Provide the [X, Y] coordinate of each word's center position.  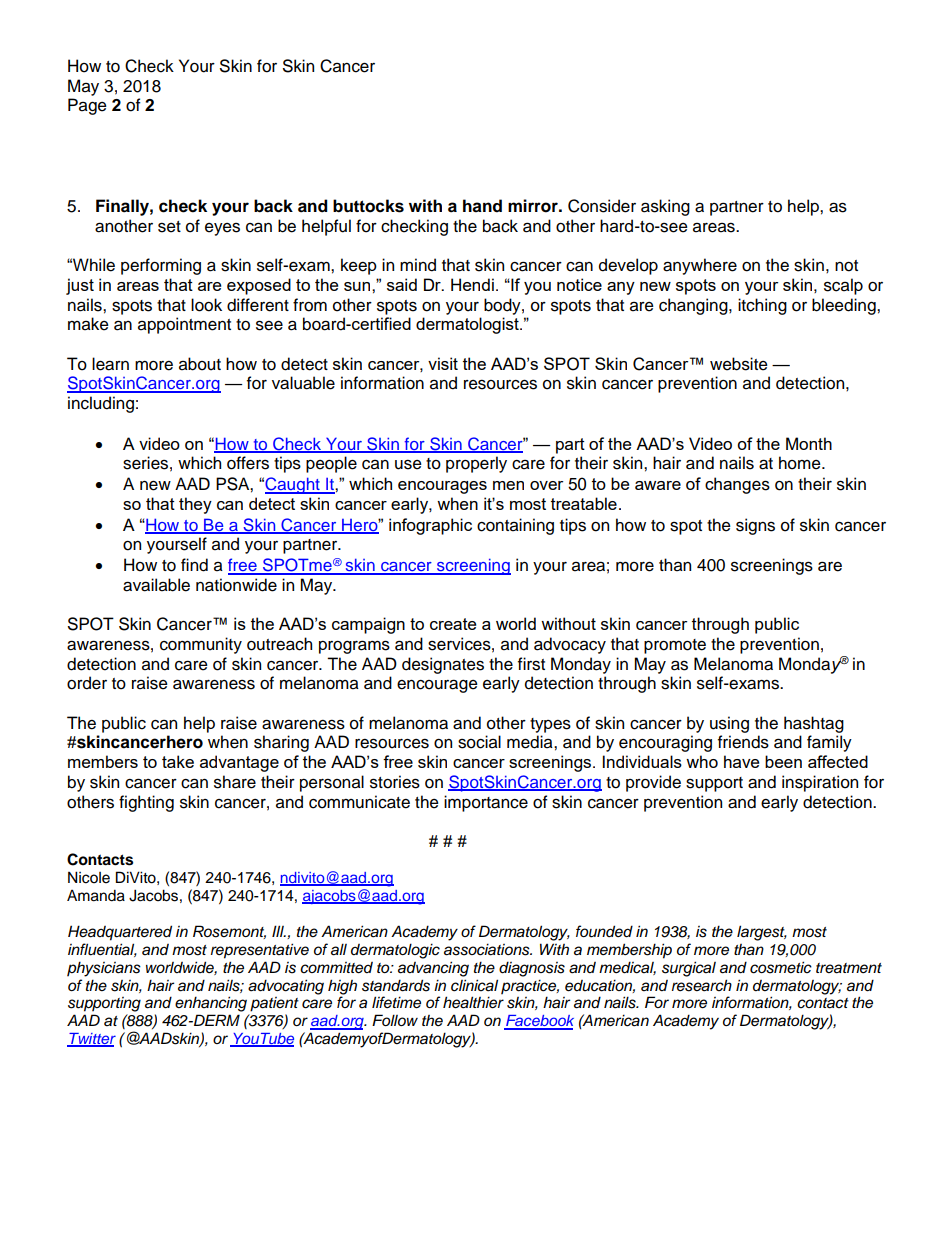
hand [482, 206]
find [194, 565]
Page [87, 106]
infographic [430, 526]
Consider [602, 206]
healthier [473, 1002]
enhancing [211, 1004]
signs [755, 526]
